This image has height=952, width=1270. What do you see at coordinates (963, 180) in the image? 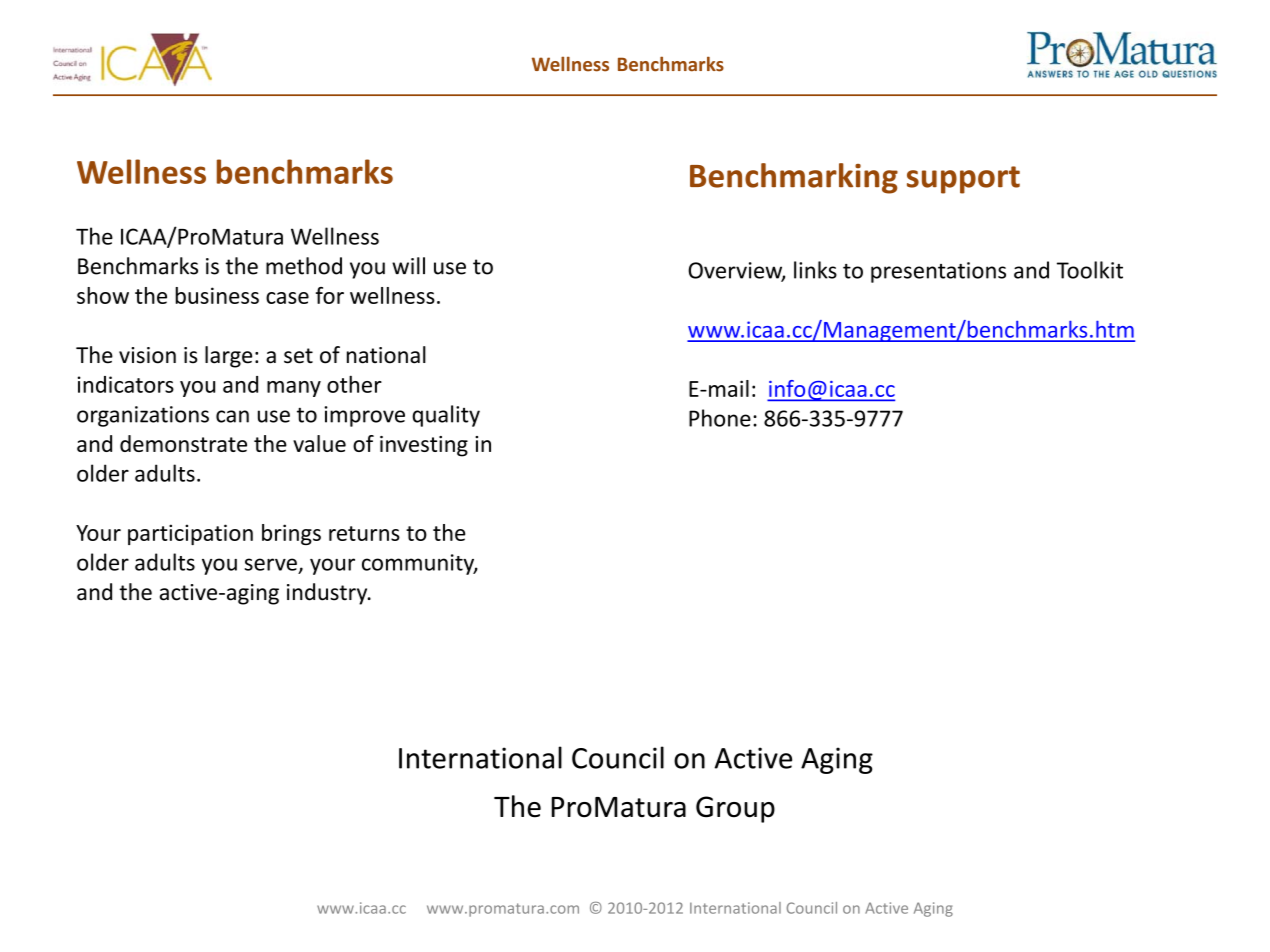
I see `support` at bounding box center [963, 180].
